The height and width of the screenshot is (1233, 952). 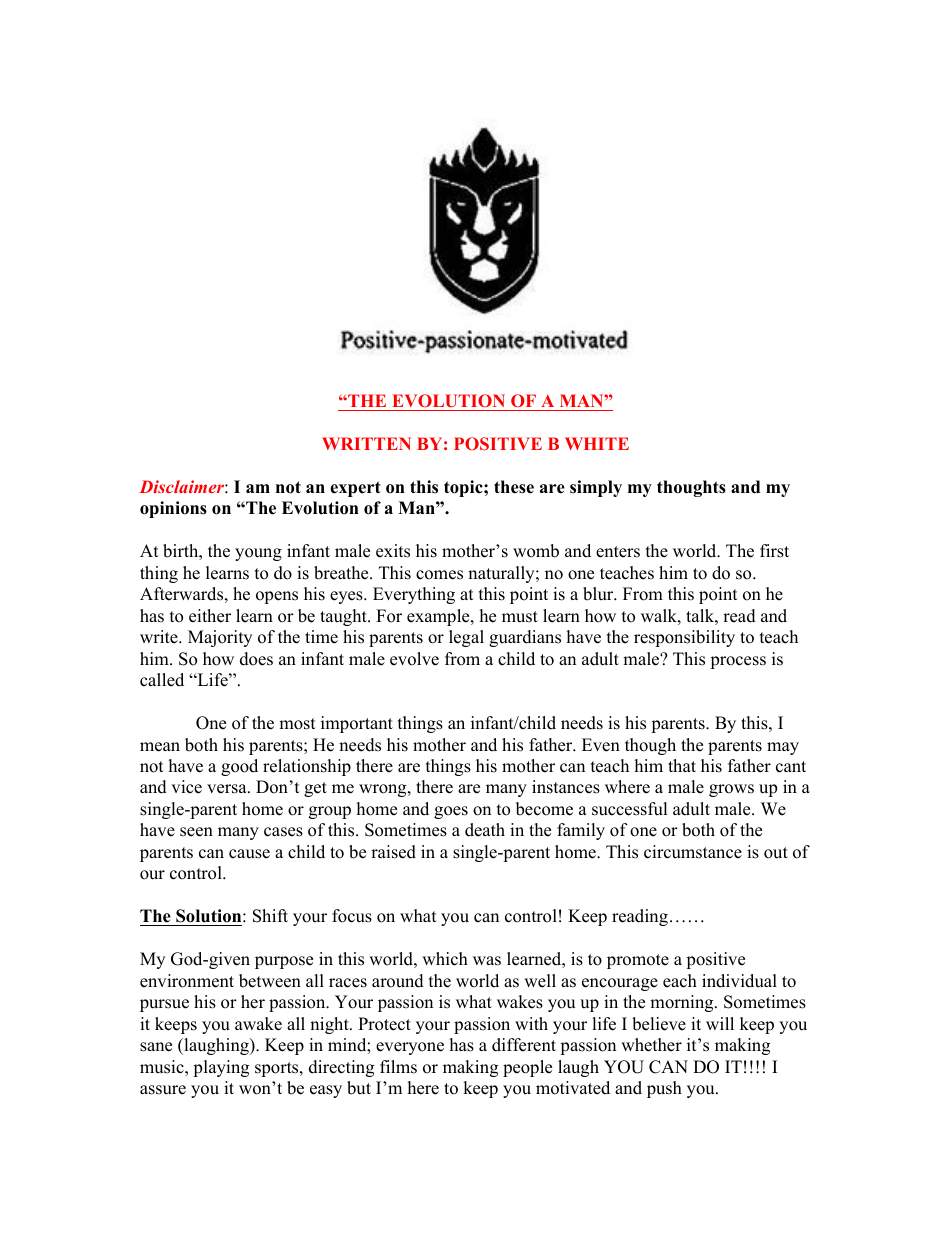 What do you see at coordinates (173, 509) in the screenshot?
I see `opinions` at bounding box center [173, 509].
